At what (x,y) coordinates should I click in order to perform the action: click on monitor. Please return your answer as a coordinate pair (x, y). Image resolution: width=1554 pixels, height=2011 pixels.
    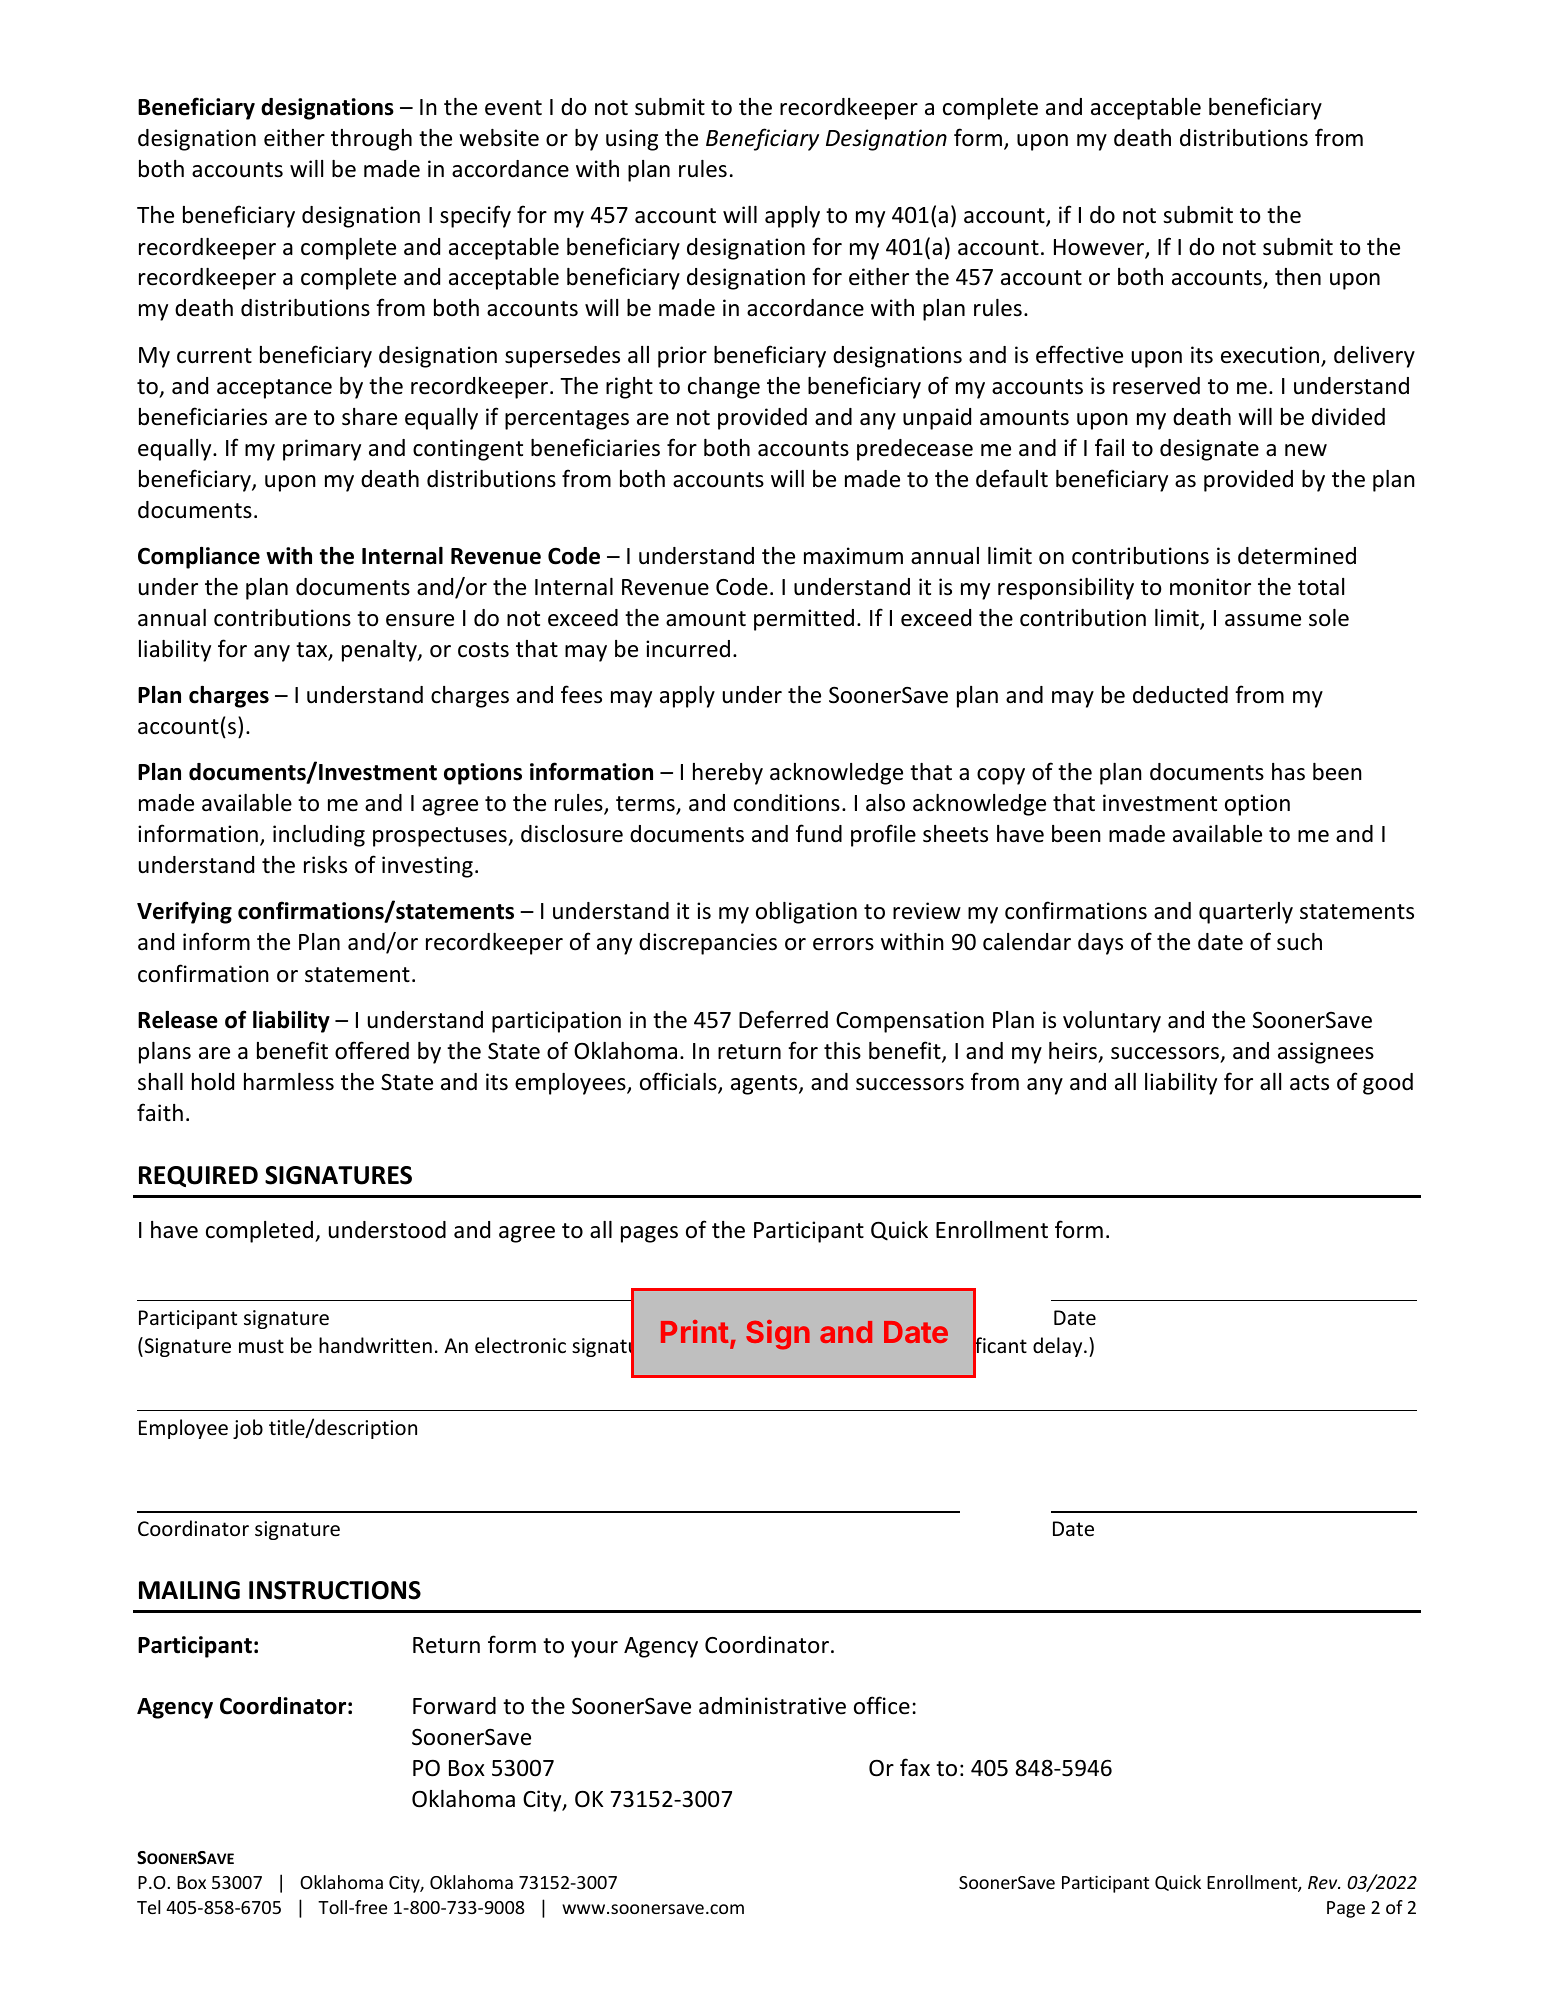
    Looking at the image, I should click on (1210, 587).
